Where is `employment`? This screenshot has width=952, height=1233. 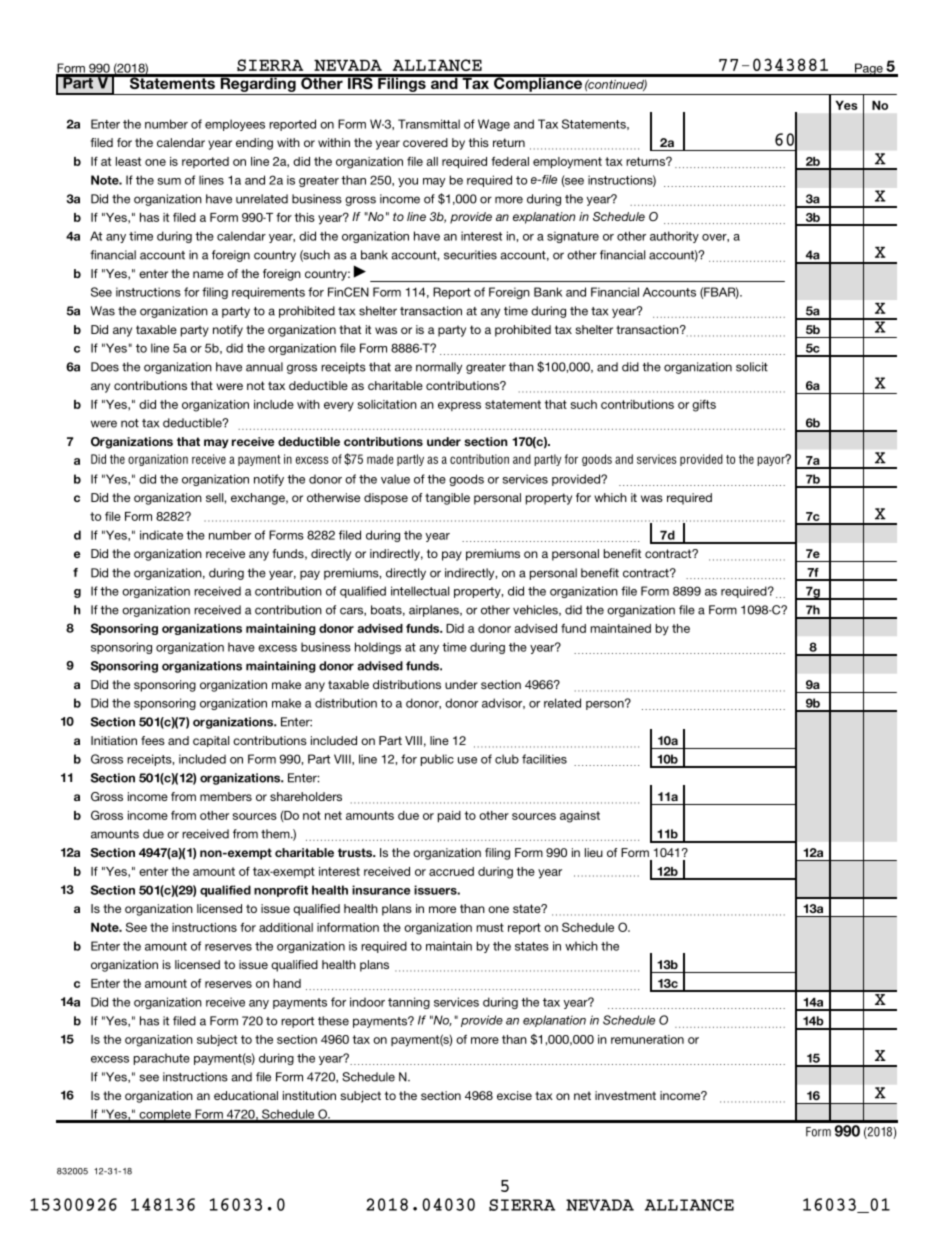 employment is located at coordinates (567, 163).
